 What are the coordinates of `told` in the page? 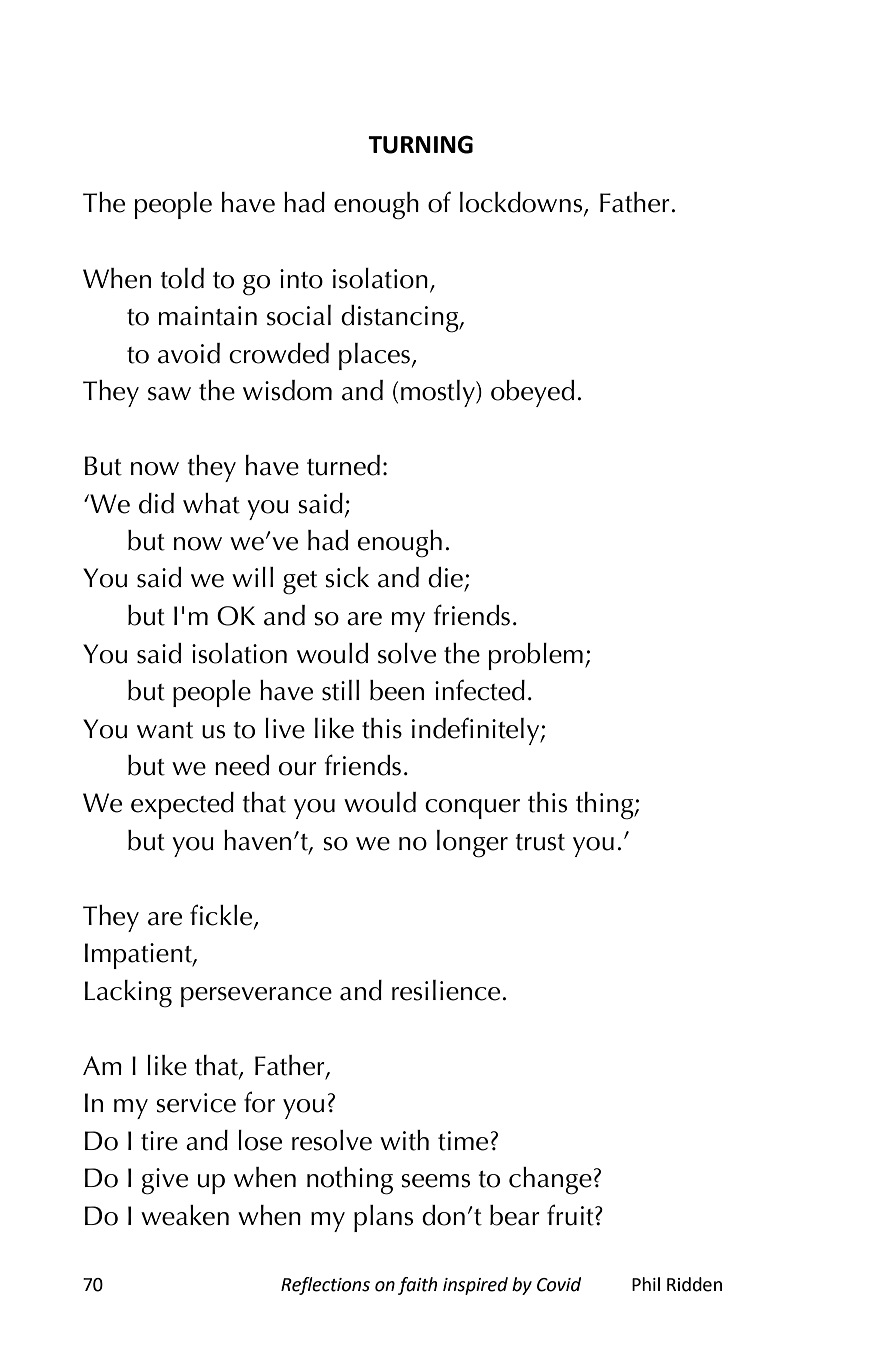 It's located at (182, 278).
